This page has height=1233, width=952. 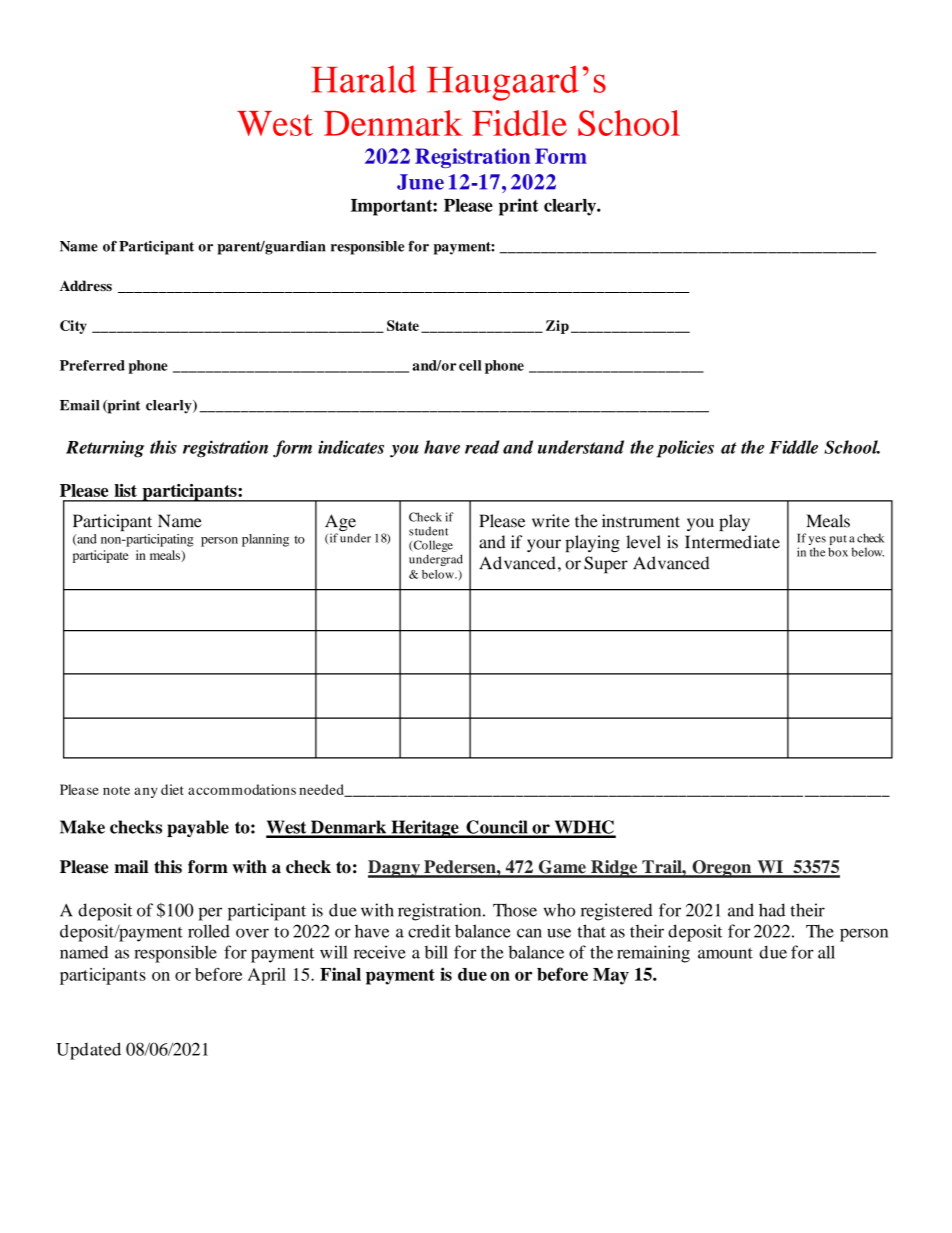 I want to click on read, so click(x=482, y=447).
